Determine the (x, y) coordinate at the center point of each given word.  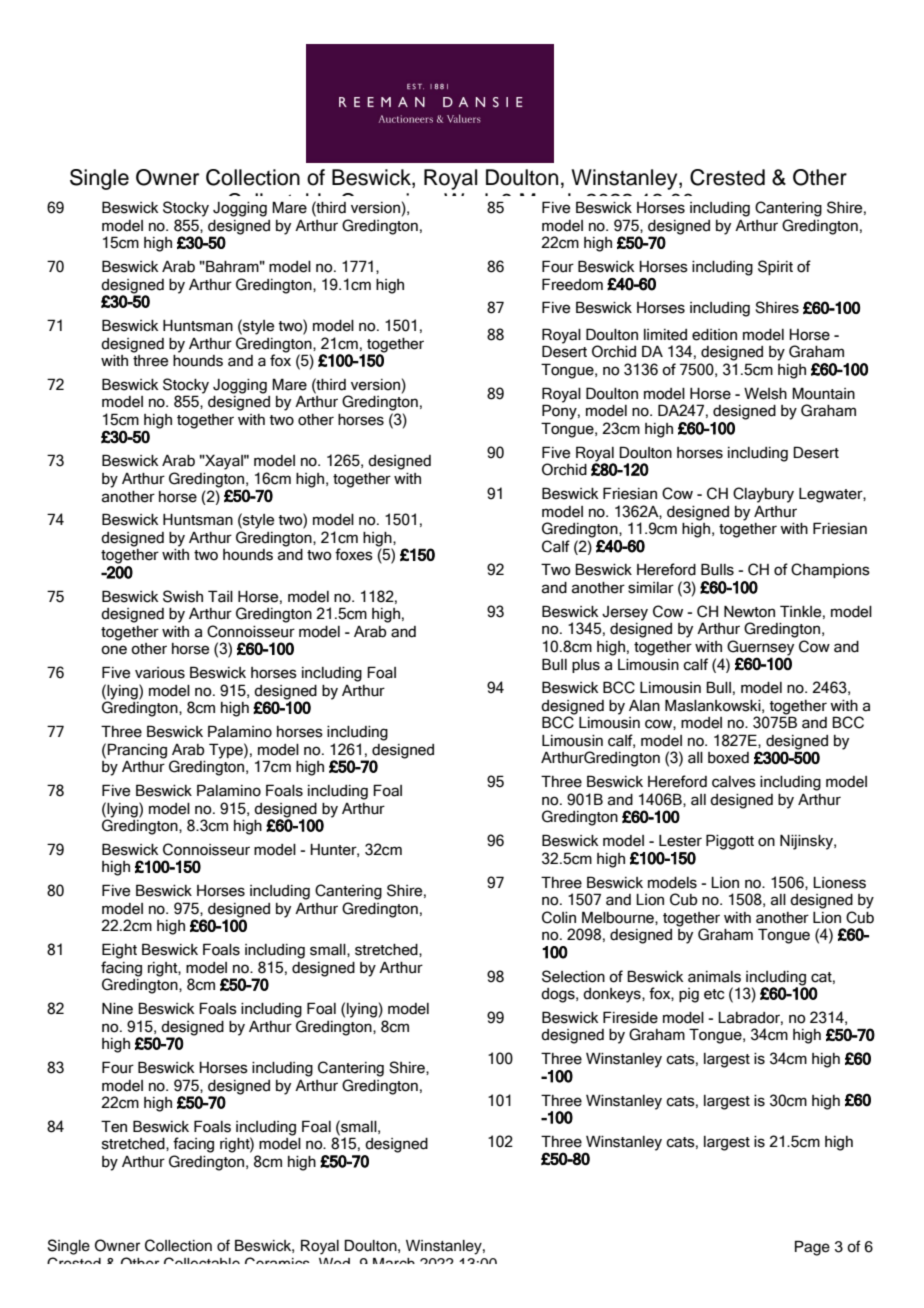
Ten (114, 1126)
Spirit (775, 267)
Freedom (572, 284)
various (160, 673)
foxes (354, 554)
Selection (573, 976)
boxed (728, 758)
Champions (830, 570)
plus (586, 666)
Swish (183, 596)
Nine (117, 1009)
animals (714, 977)
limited (665, 335)
